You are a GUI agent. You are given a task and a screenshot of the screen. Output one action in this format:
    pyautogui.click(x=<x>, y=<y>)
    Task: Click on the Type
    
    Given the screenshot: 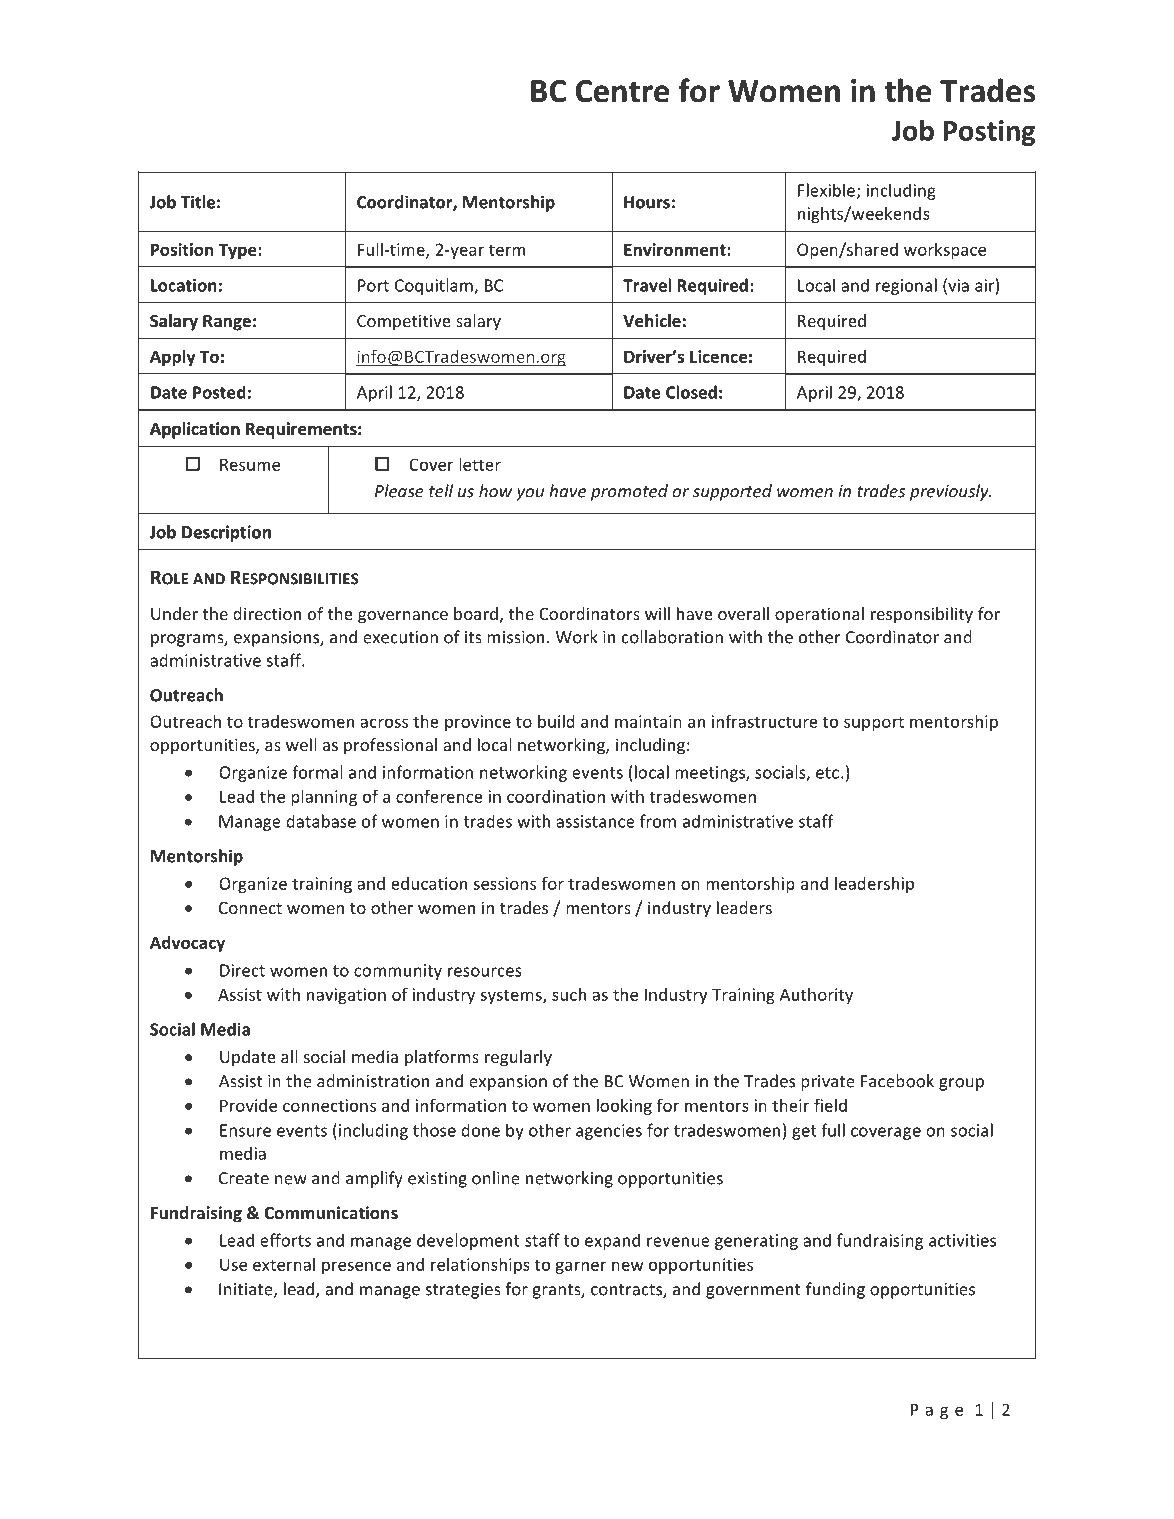 What is the action you would take?
    pyautogui.click(x=239, y=251)
